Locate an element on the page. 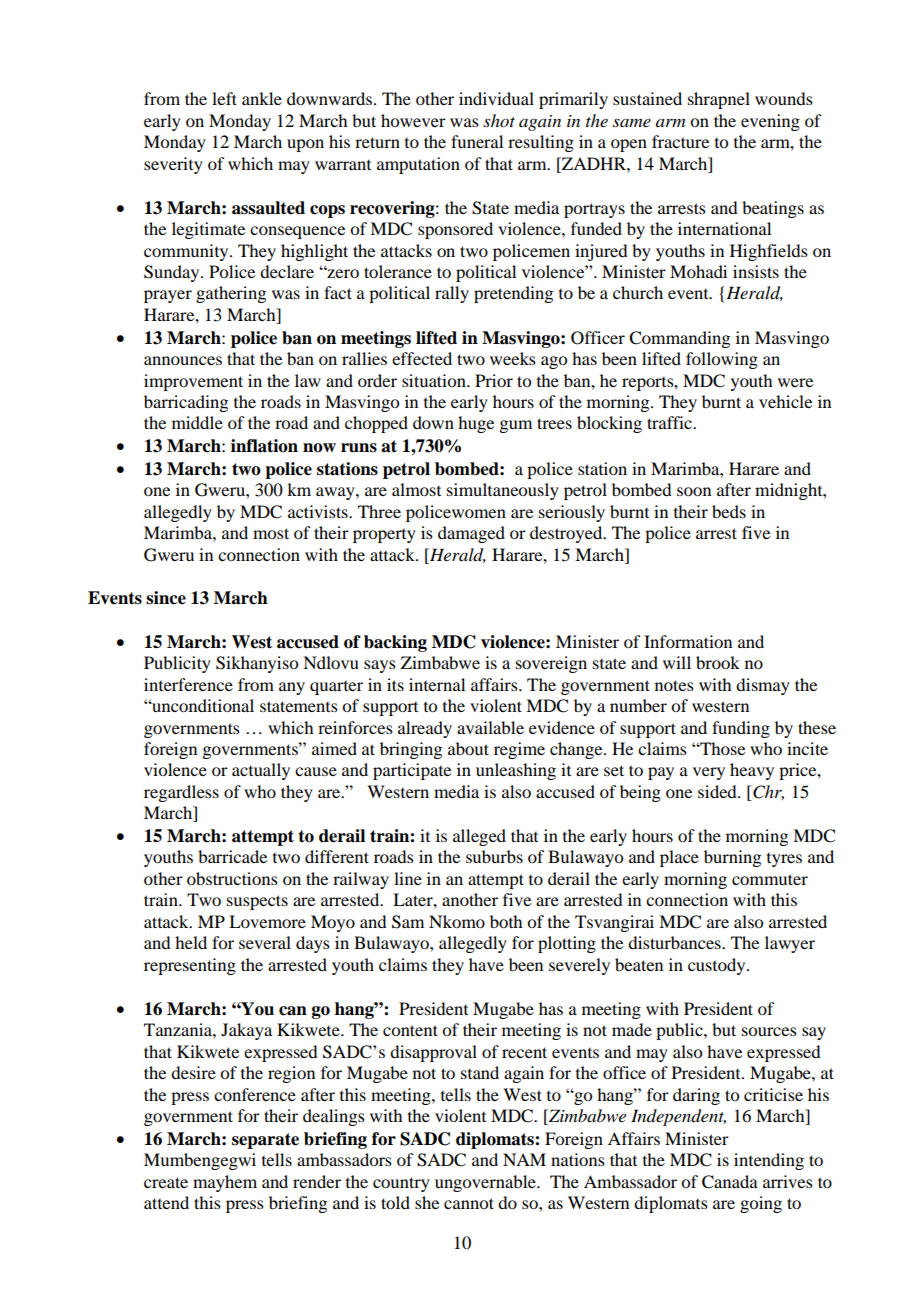 The width and height of the image is (924, 1308). mayhem is located at coordinates (225, 1183).
